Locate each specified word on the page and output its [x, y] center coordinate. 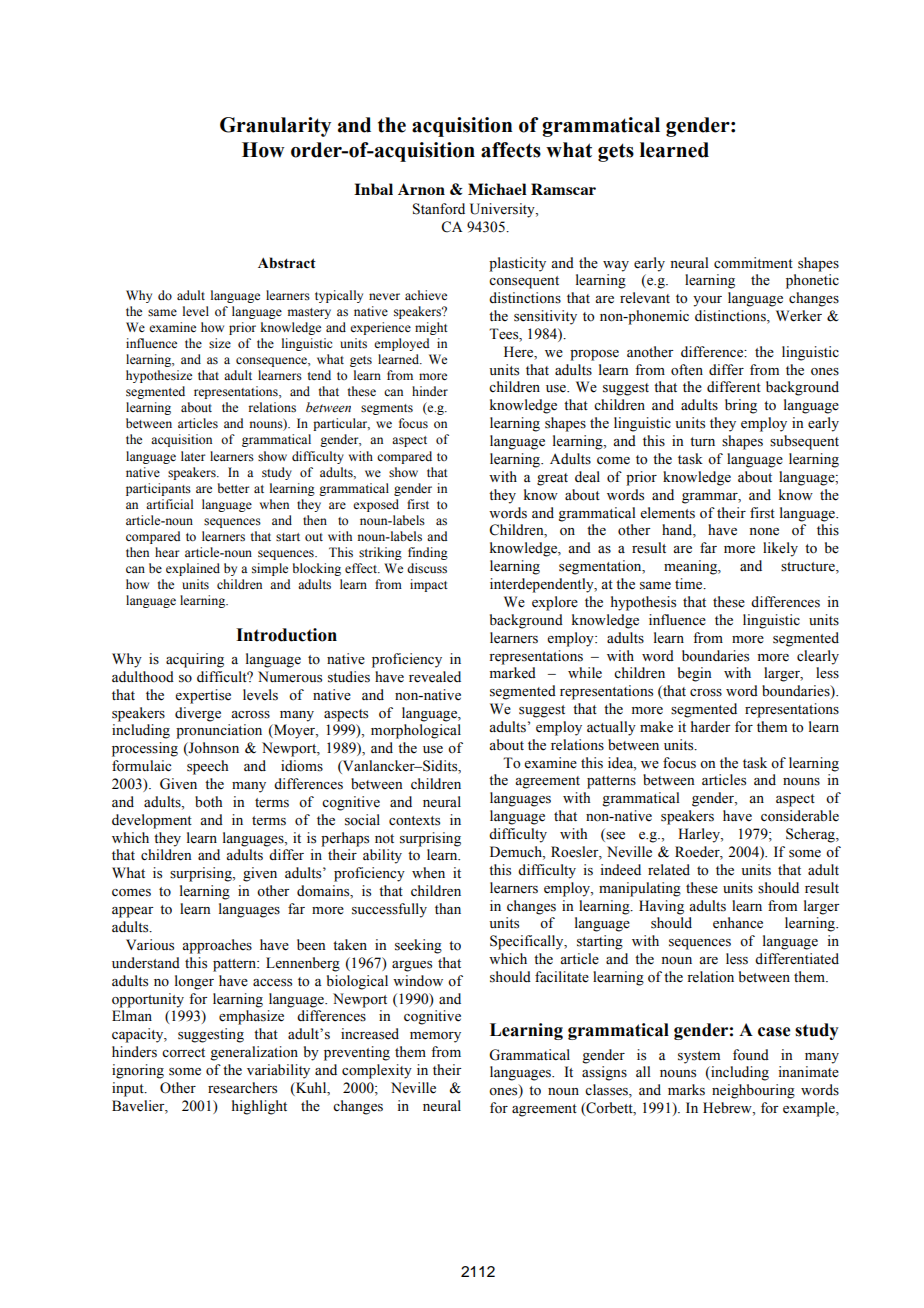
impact [429, 585]
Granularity [275, 127]
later [193, 456]
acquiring [195, 660]
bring [741, 406]
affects [511, 150]
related [669, 870]
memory [435, 1037]
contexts [414, 821]
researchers [242, 1088]
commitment [753, 263]
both [208, 802]
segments [387, 409]
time [690, 584]
